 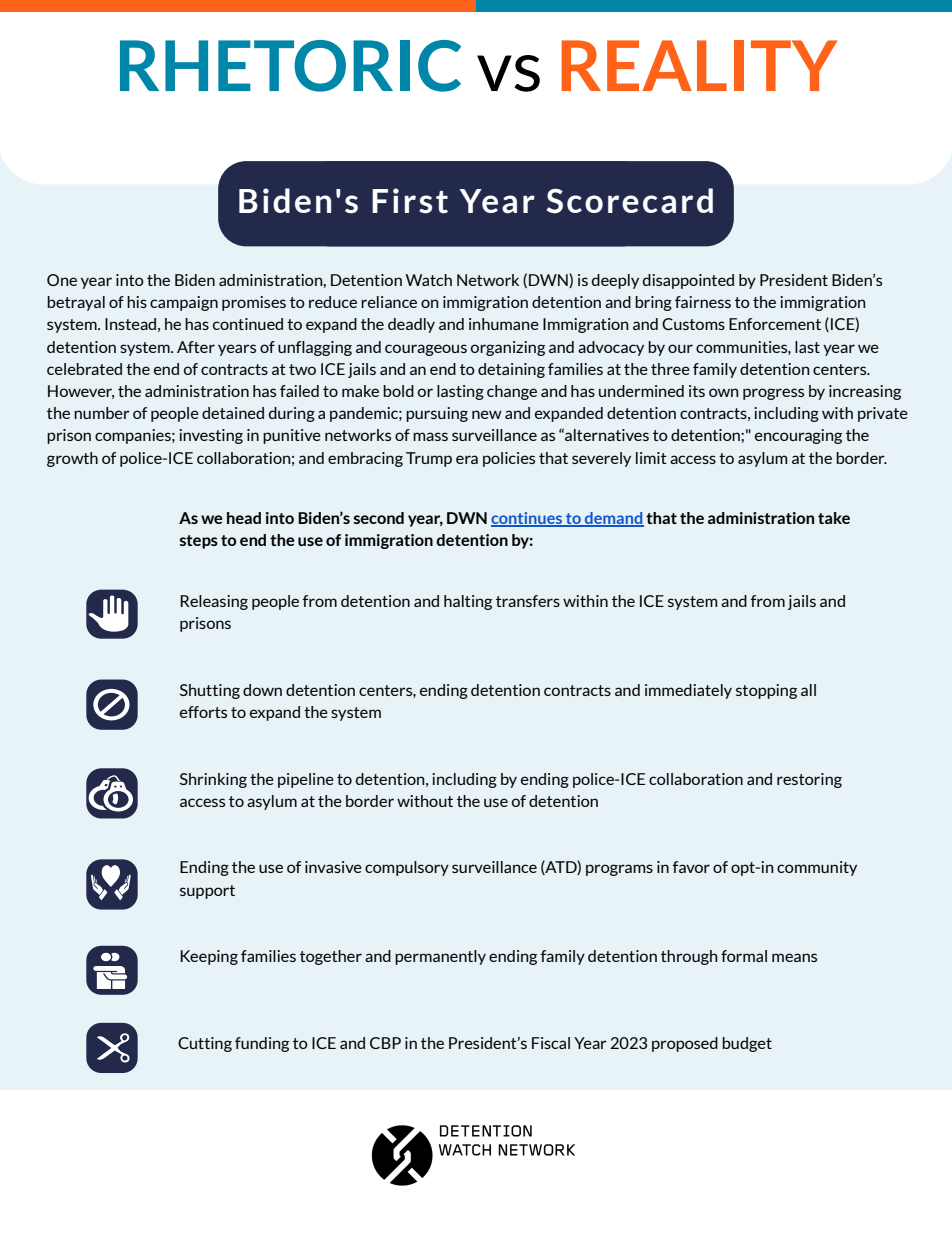 What do you see at coordinates (102, 413) in the screenshot?
I see `number` at bounding box center [102, 413].
